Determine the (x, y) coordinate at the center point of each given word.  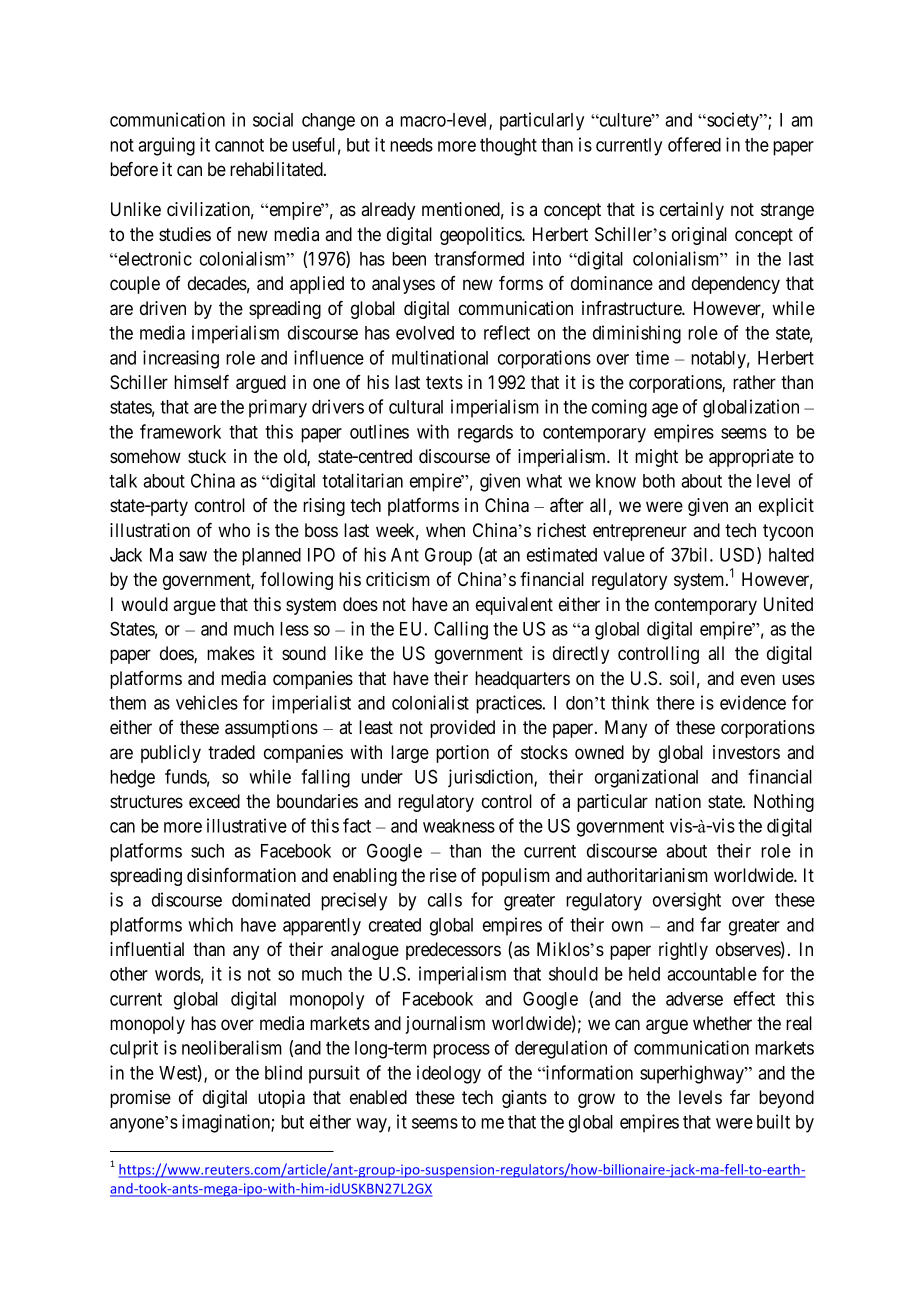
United (788, 604)
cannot (239, 145)
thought (508, 147)
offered (694, 144)
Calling (461, 630)
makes (231, 653)
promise (140, 1099)
